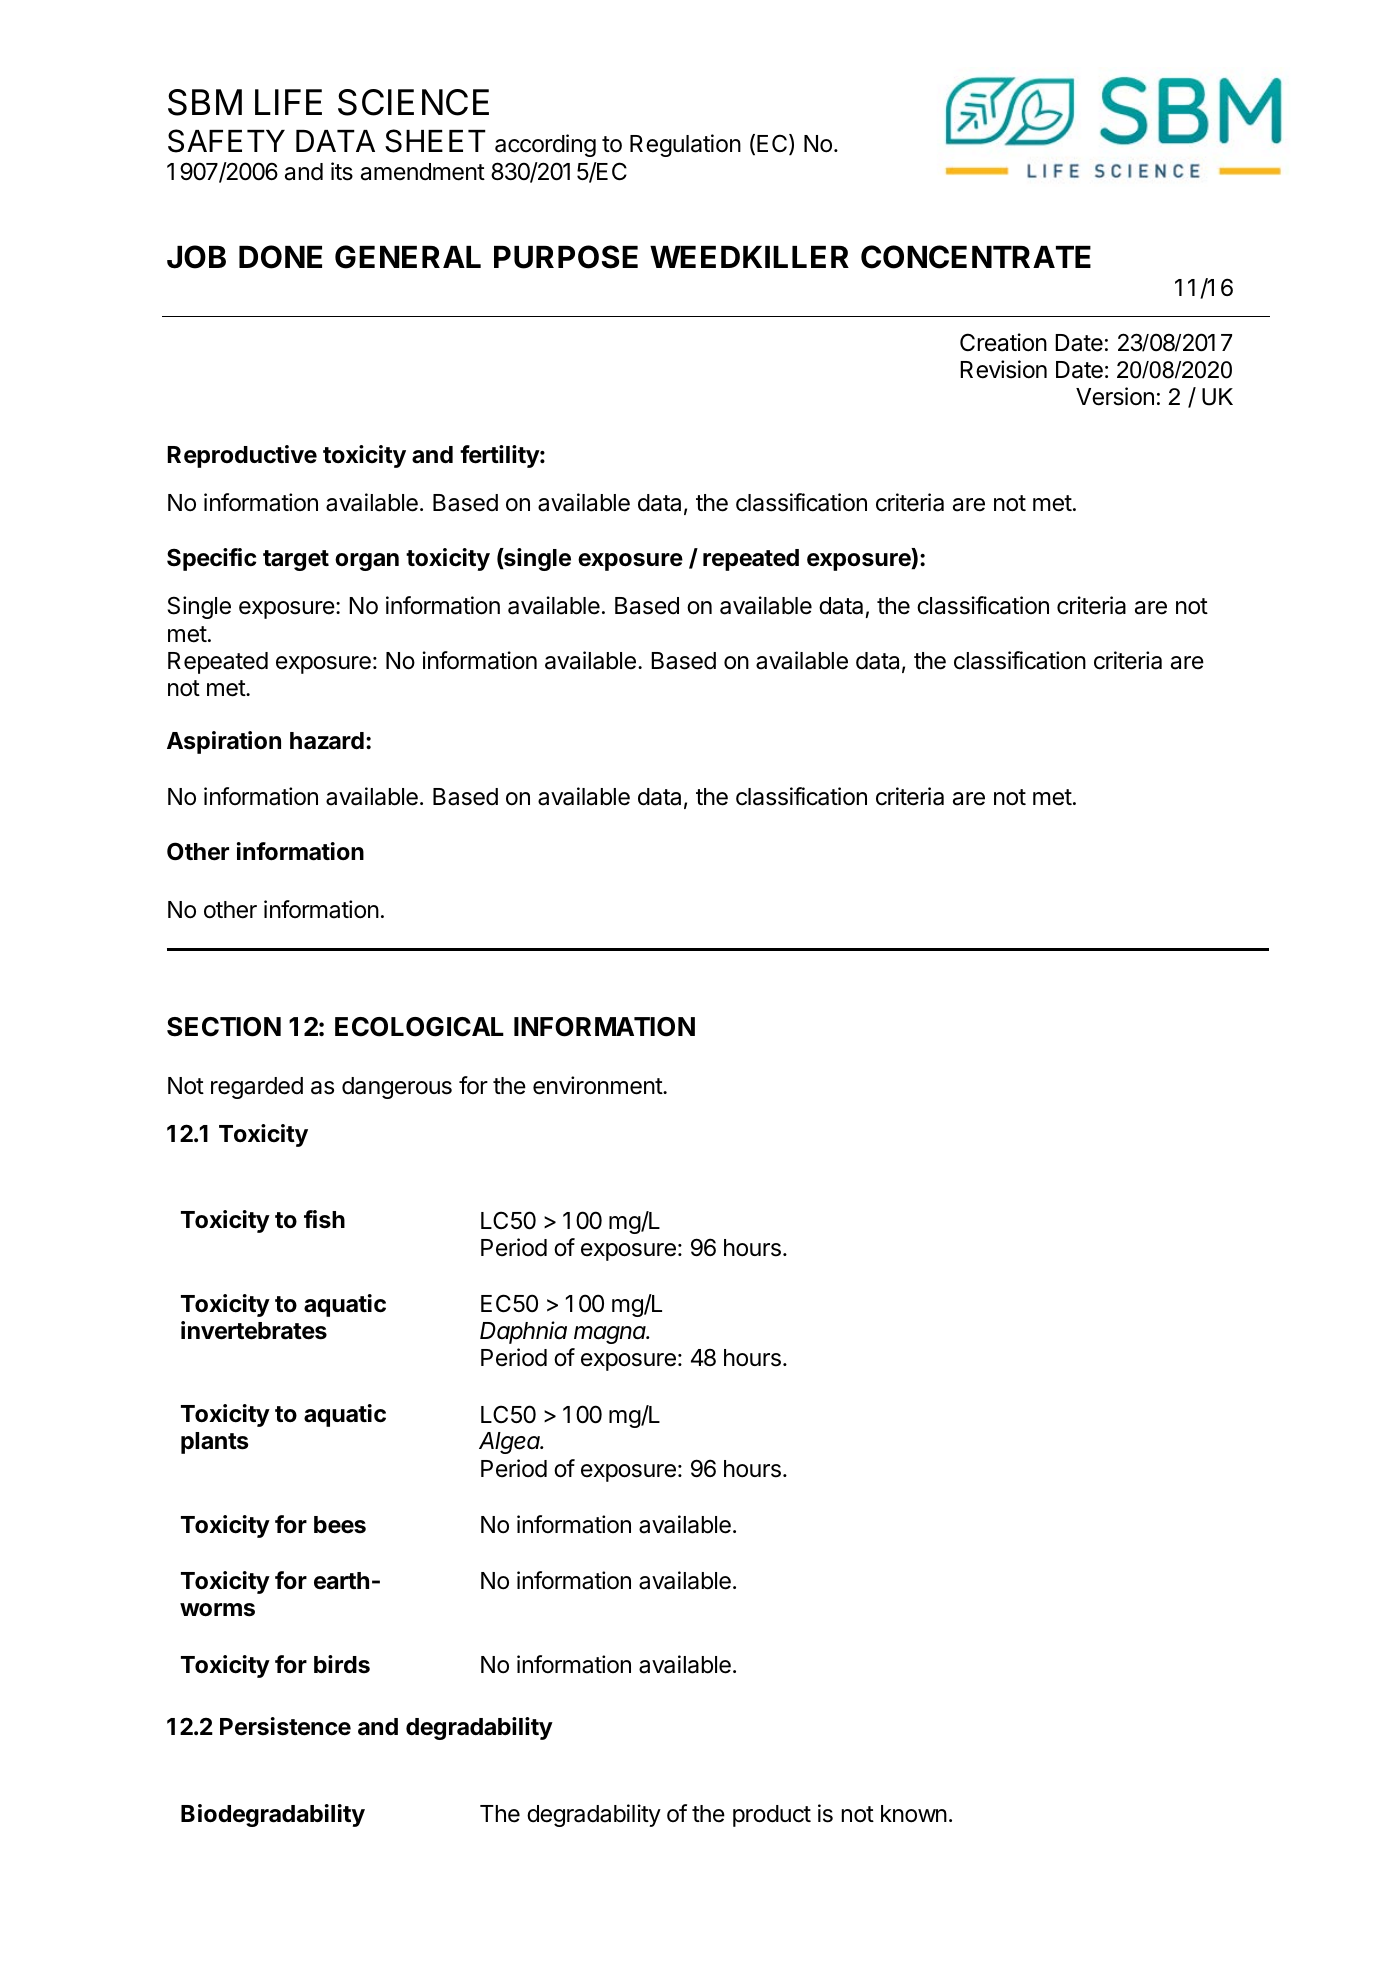  I want to click on magna, so click(611, 1335).
